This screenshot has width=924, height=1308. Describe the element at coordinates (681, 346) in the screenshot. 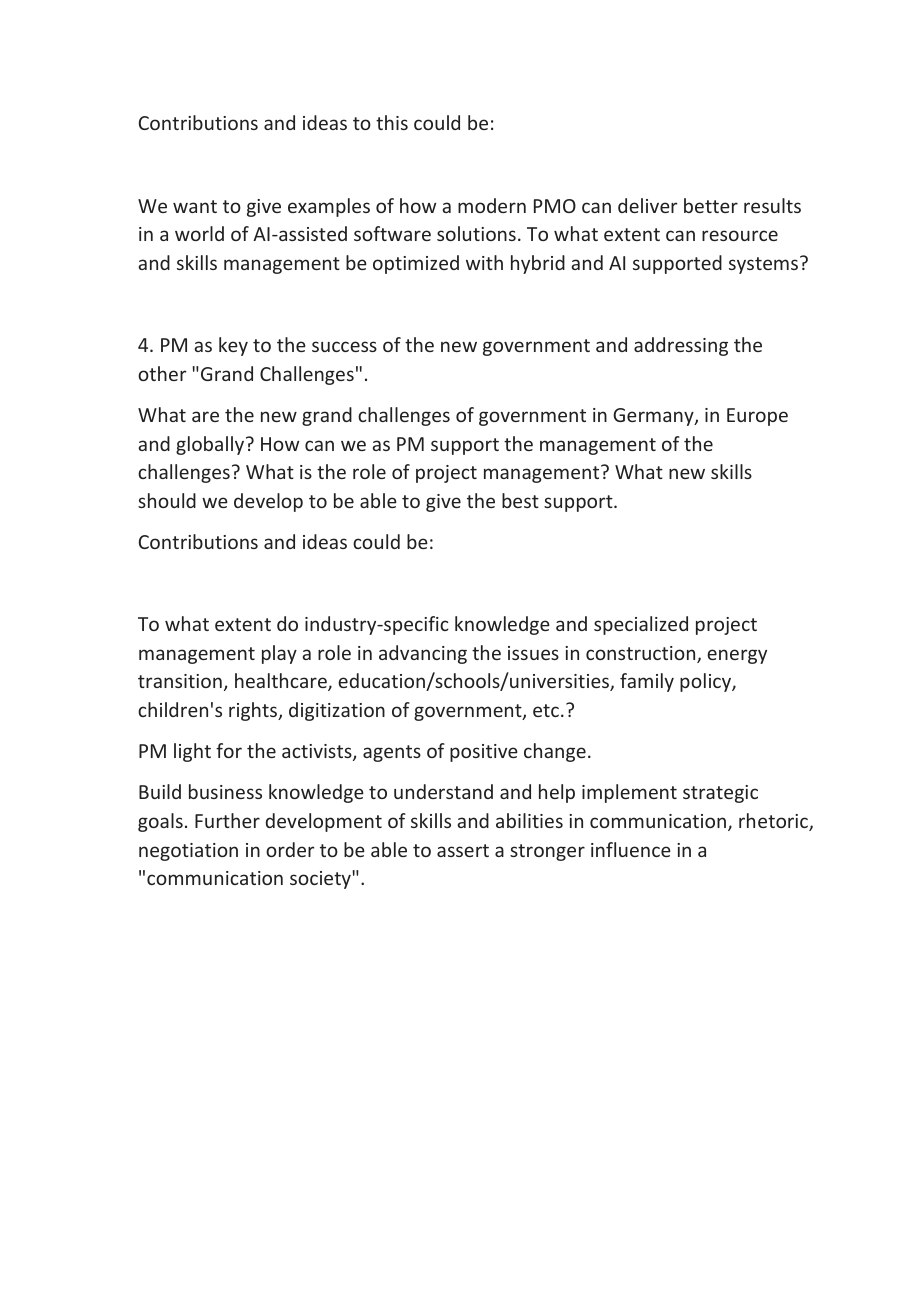

I see `addressing` at that location.
